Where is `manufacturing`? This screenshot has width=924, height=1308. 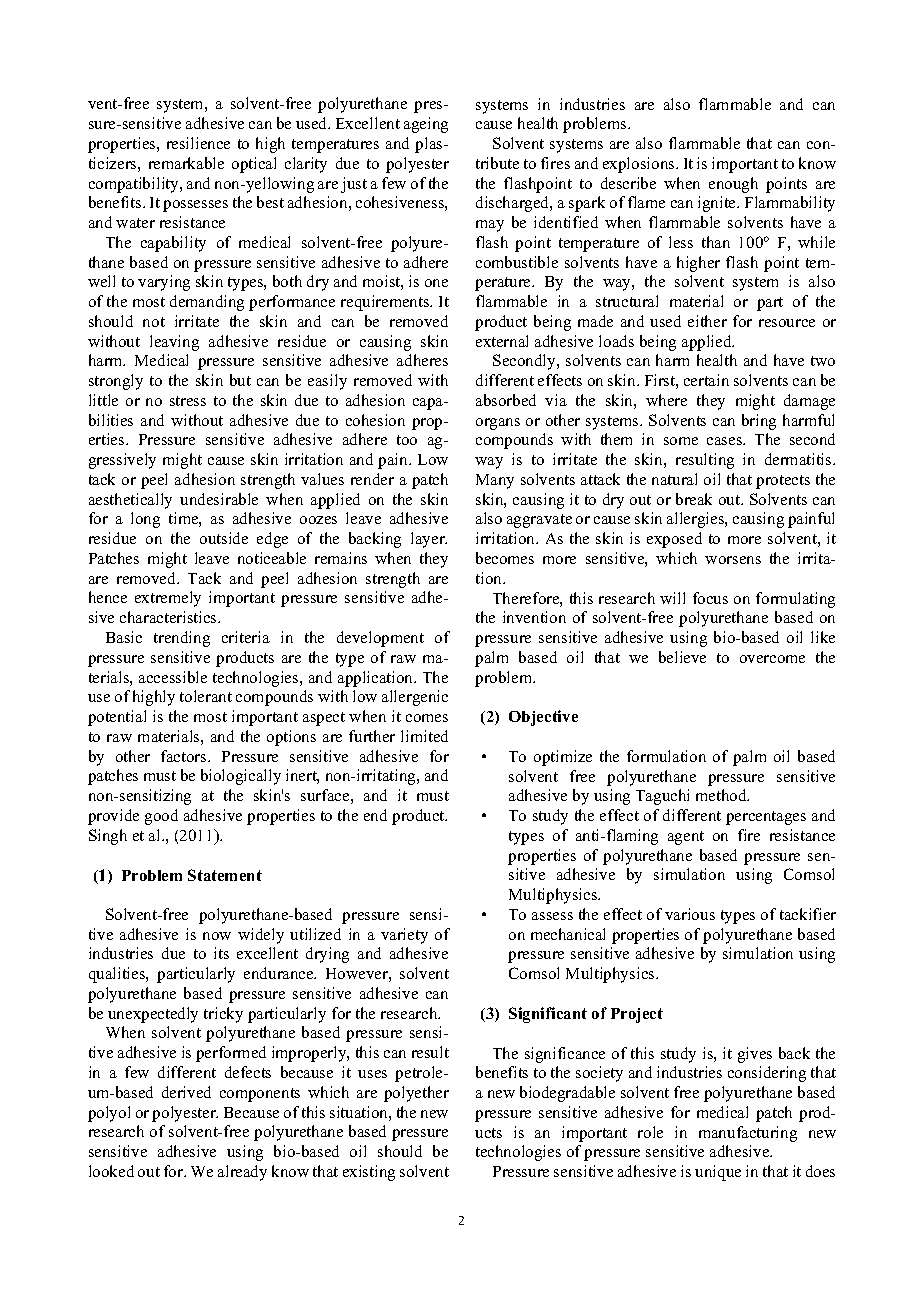
manufacturing is located at coordinates (748, 1134).
